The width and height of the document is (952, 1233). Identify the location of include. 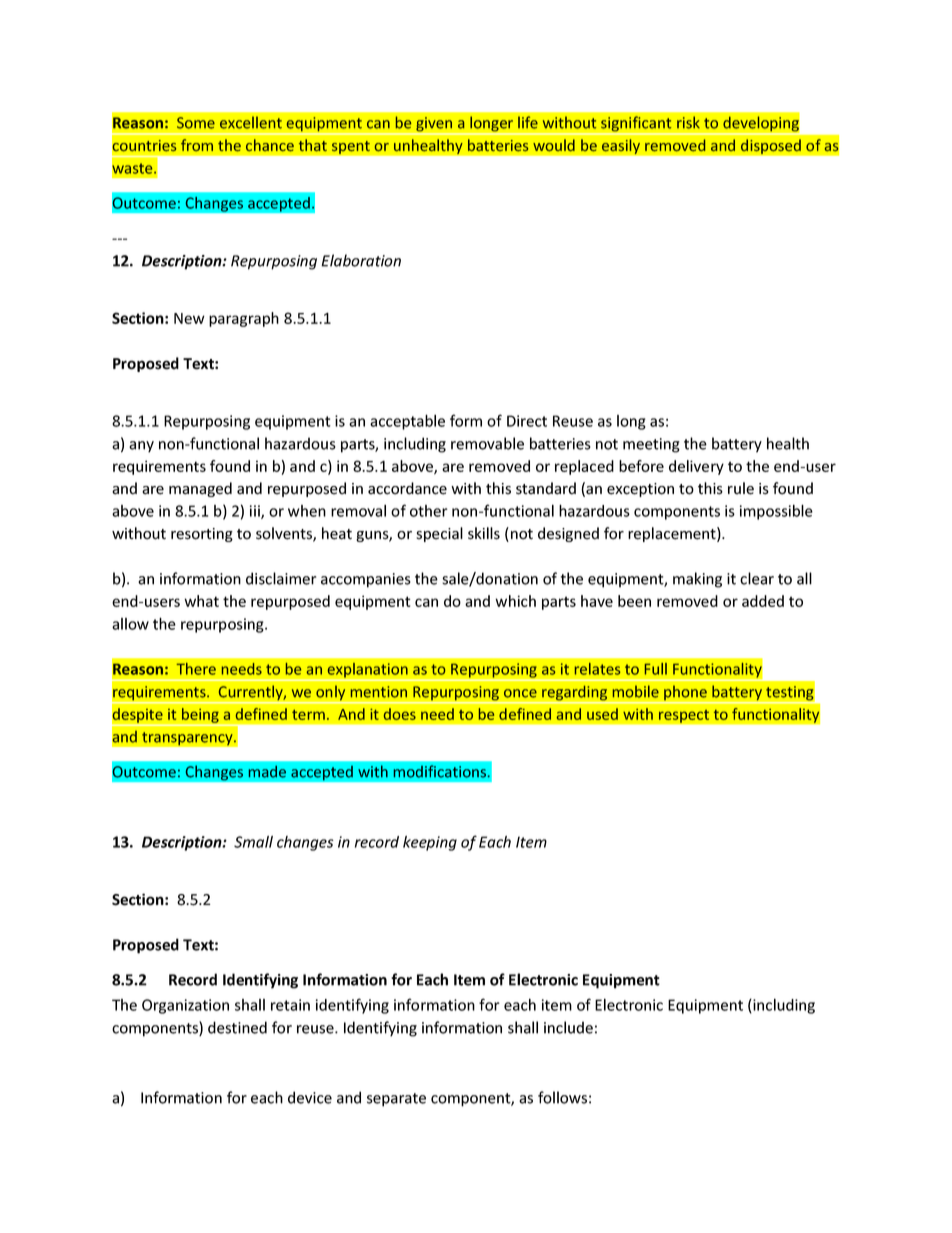
(568, 1027).
